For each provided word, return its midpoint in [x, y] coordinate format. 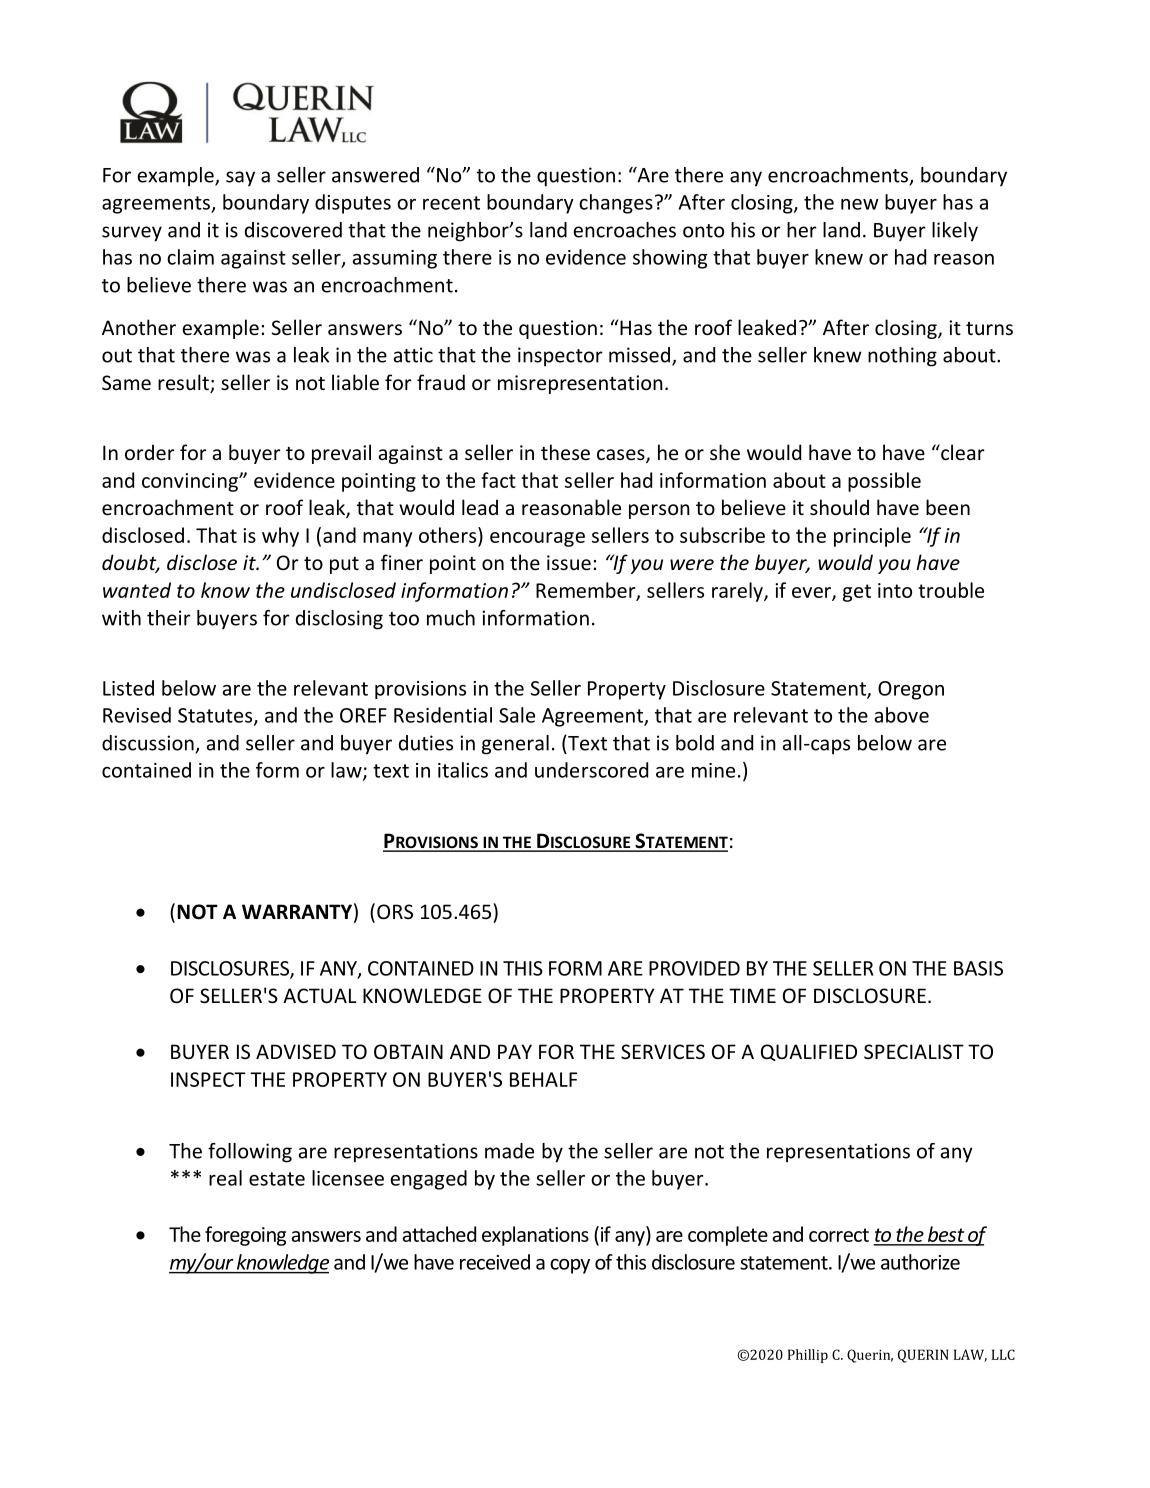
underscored [591, 770]
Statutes [216, 716]
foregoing [245, 1236]
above [901, 715]
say [240, 178]
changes [616, 204]
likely [955, 232]
